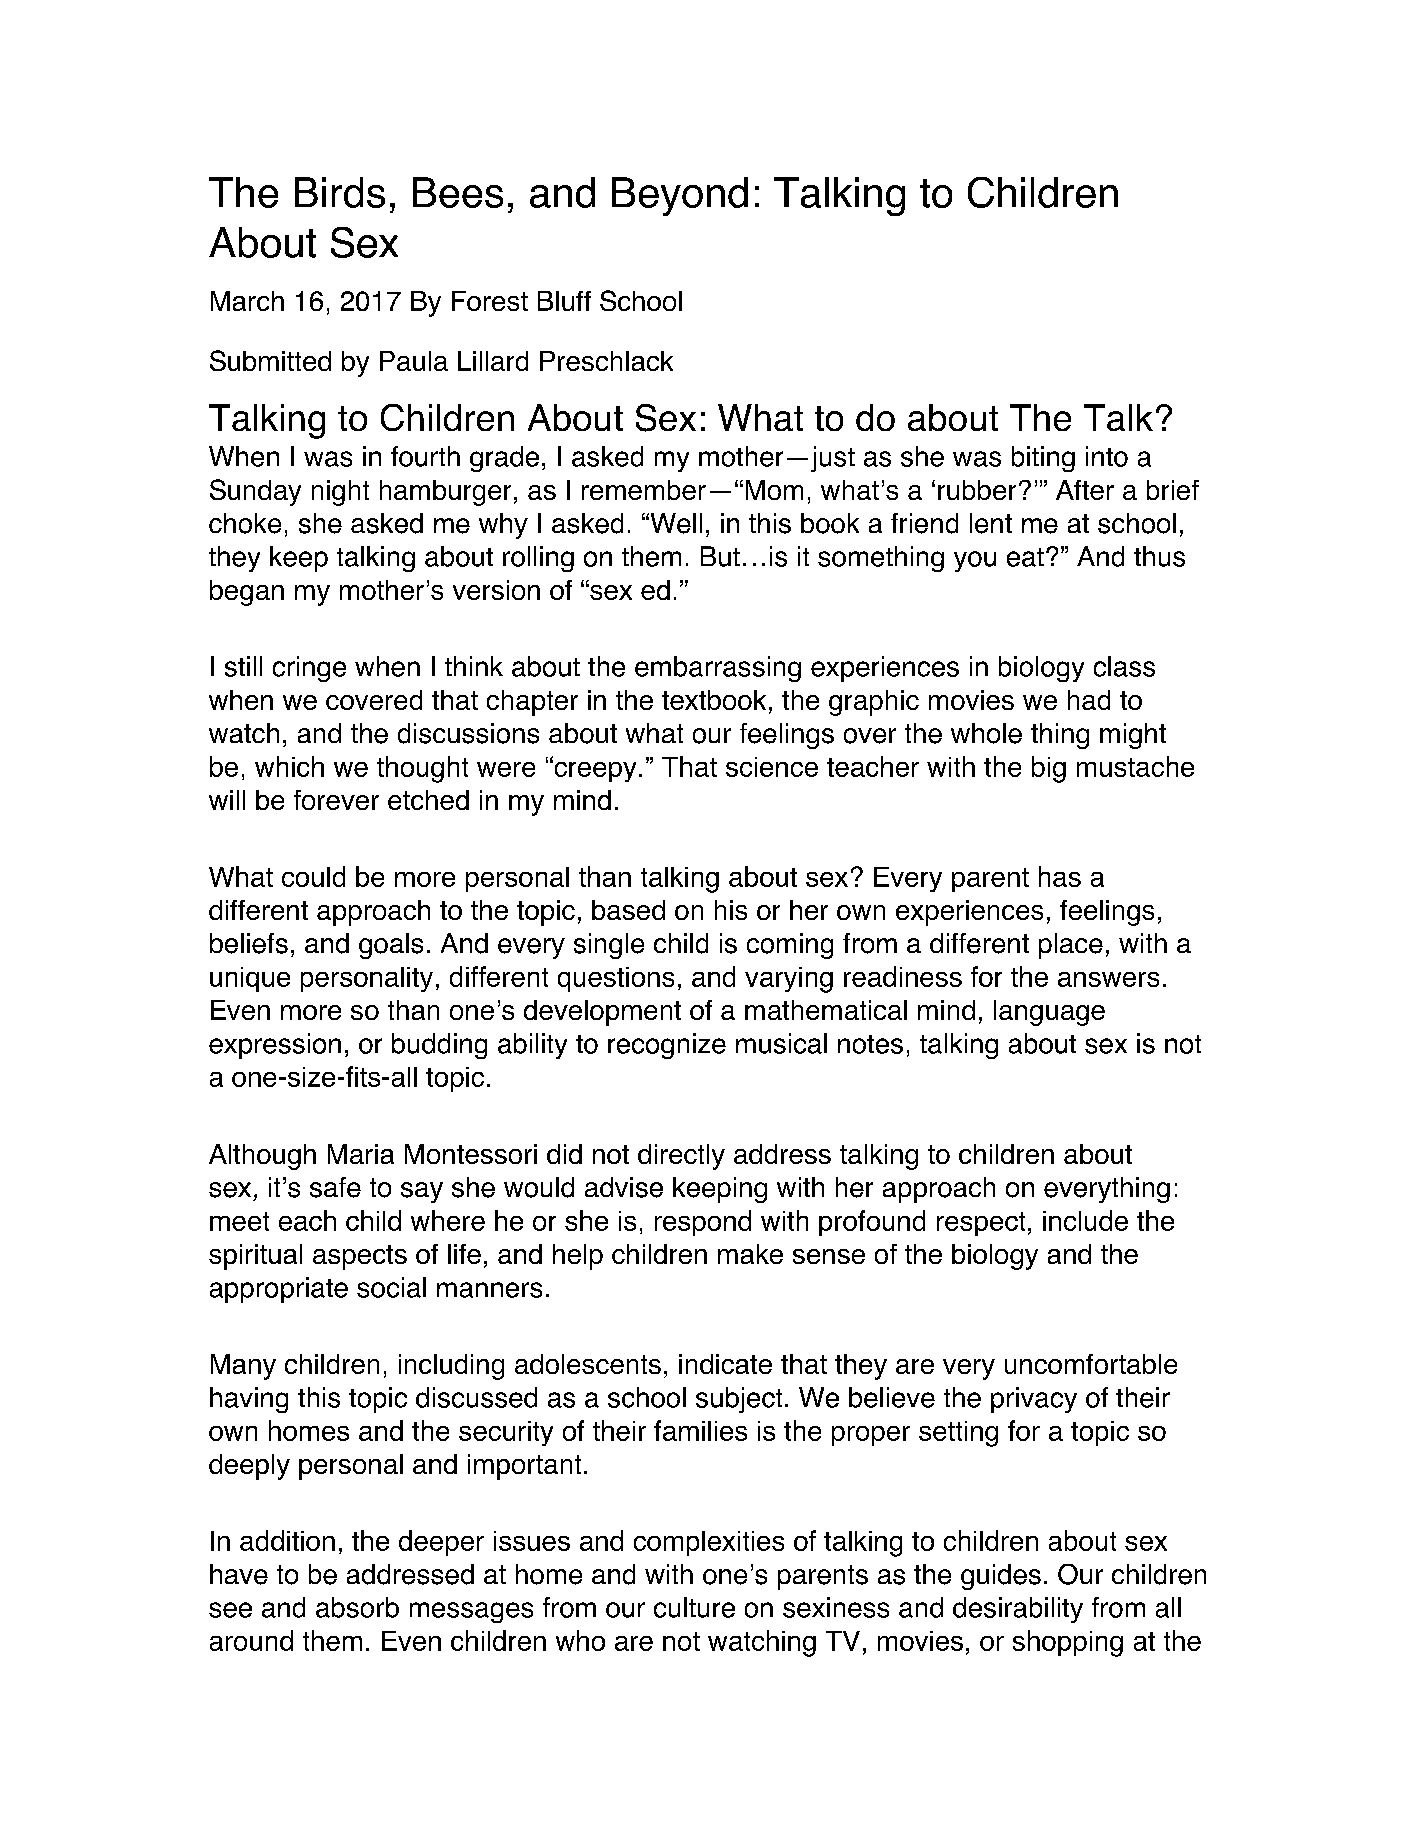  What do you see at coordinates (694, 1607) in the document?
I see `culture` at bounding box center [694, 1607].
